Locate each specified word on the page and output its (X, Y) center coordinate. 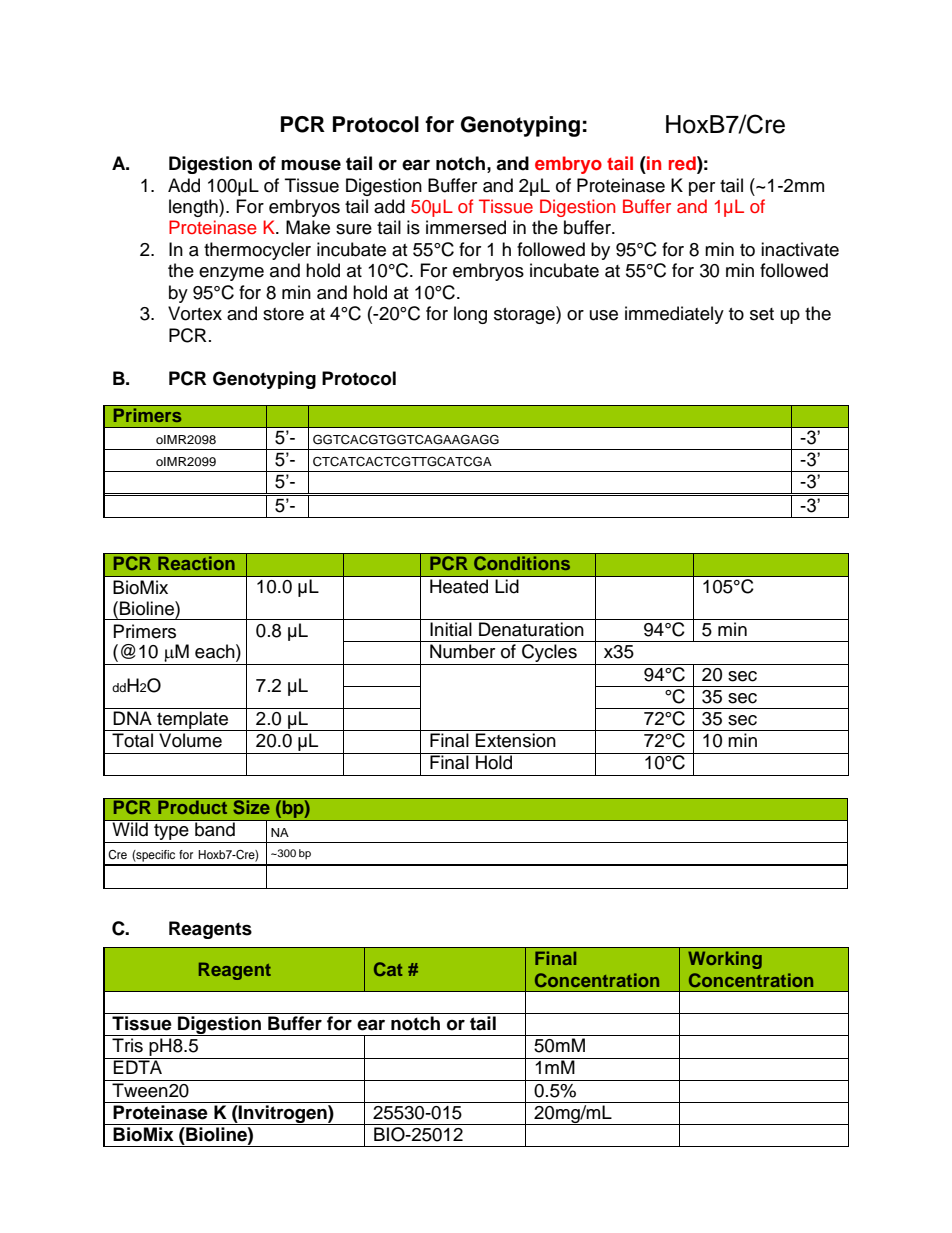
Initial (451, 629)
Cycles (549, 654)
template (192, 721)
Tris (127, 1045)
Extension (516, 740)
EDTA (138, 1066)
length (194, 208)
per (702, 189)
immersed (466, 227)
